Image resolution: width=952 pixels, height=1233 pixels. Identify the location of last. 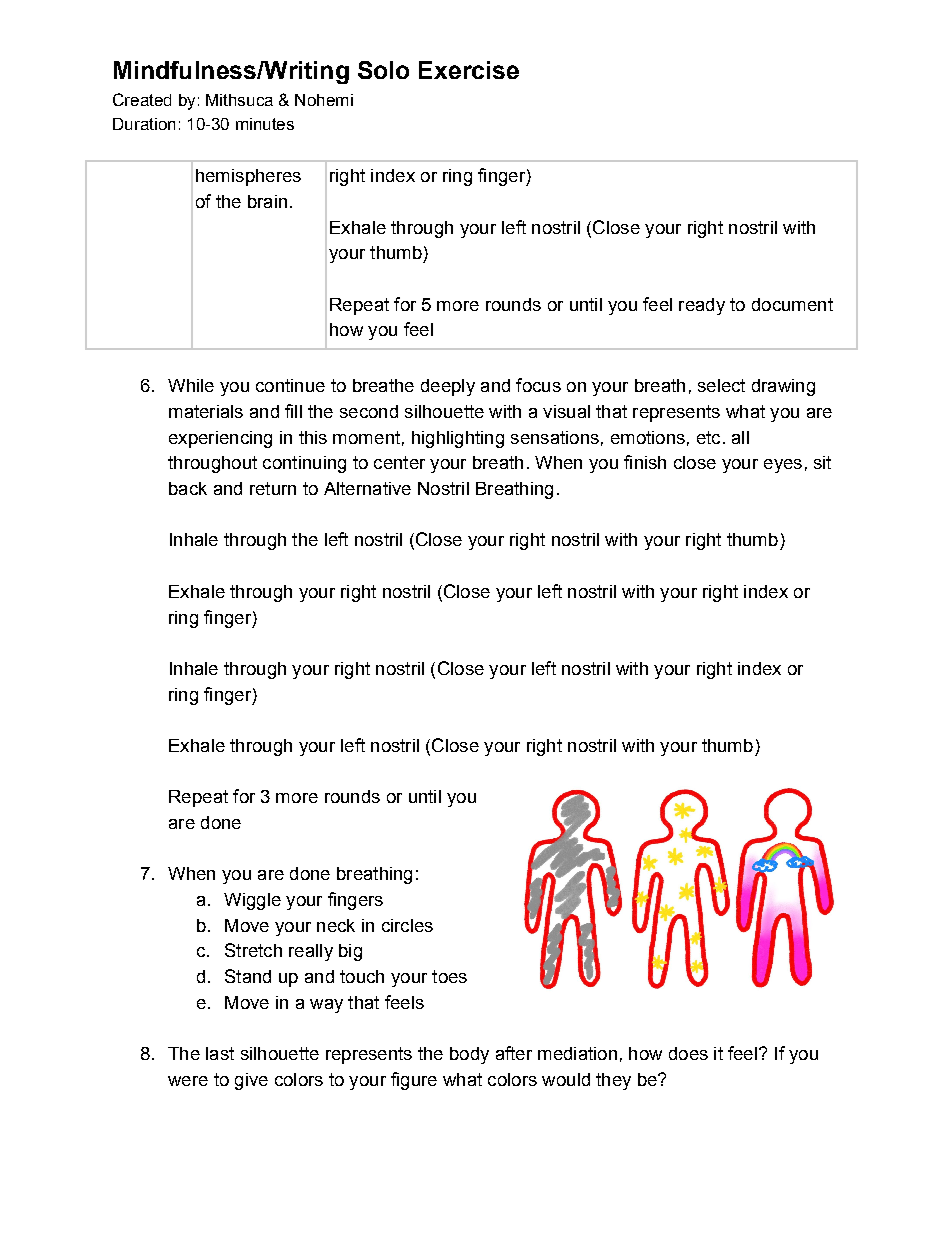
(220, 1053).
